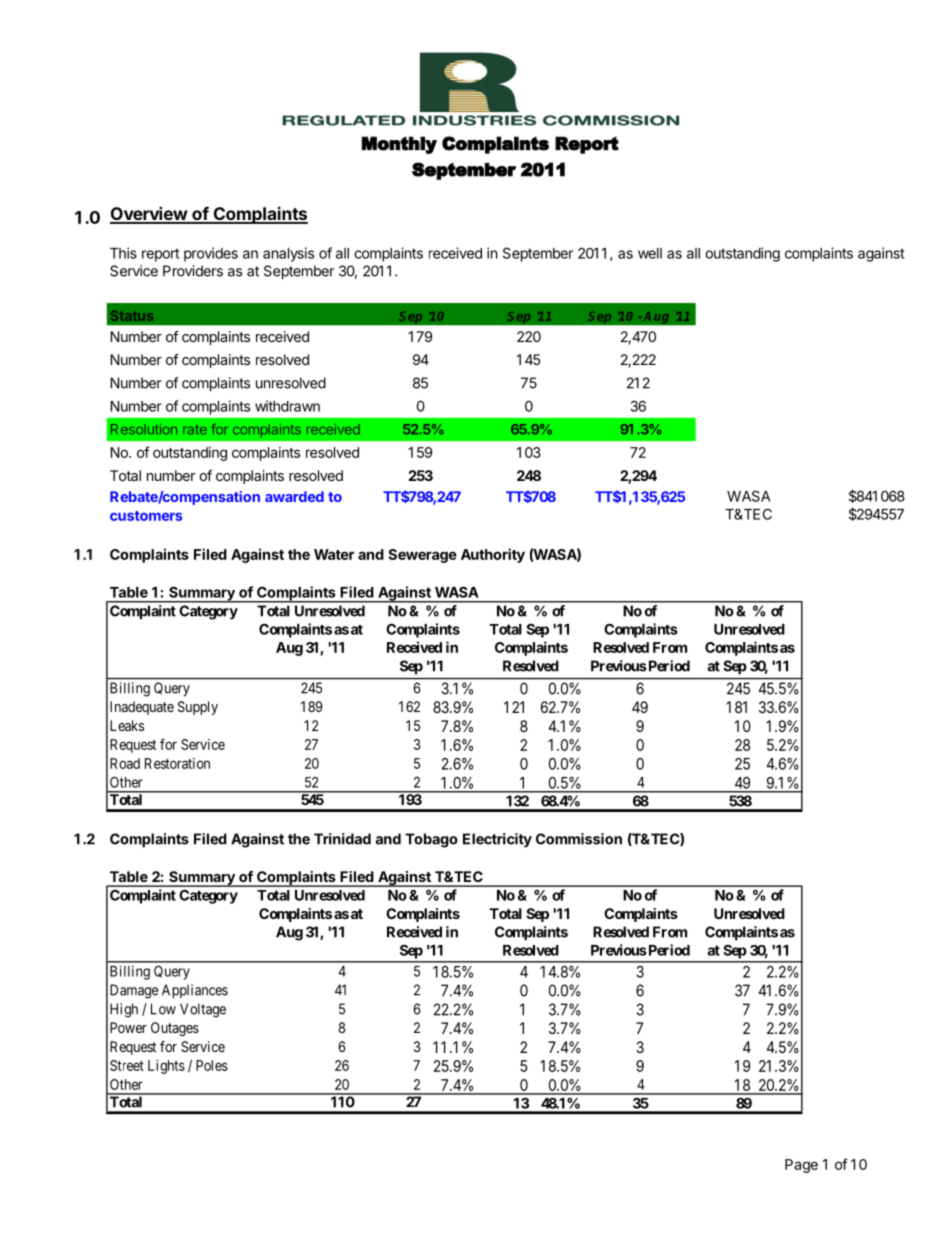 The image size is (952, 1233). What do you see at coordinates (431, 840) in the document?
I see `Tobago` at bounding box center [431, 840].
